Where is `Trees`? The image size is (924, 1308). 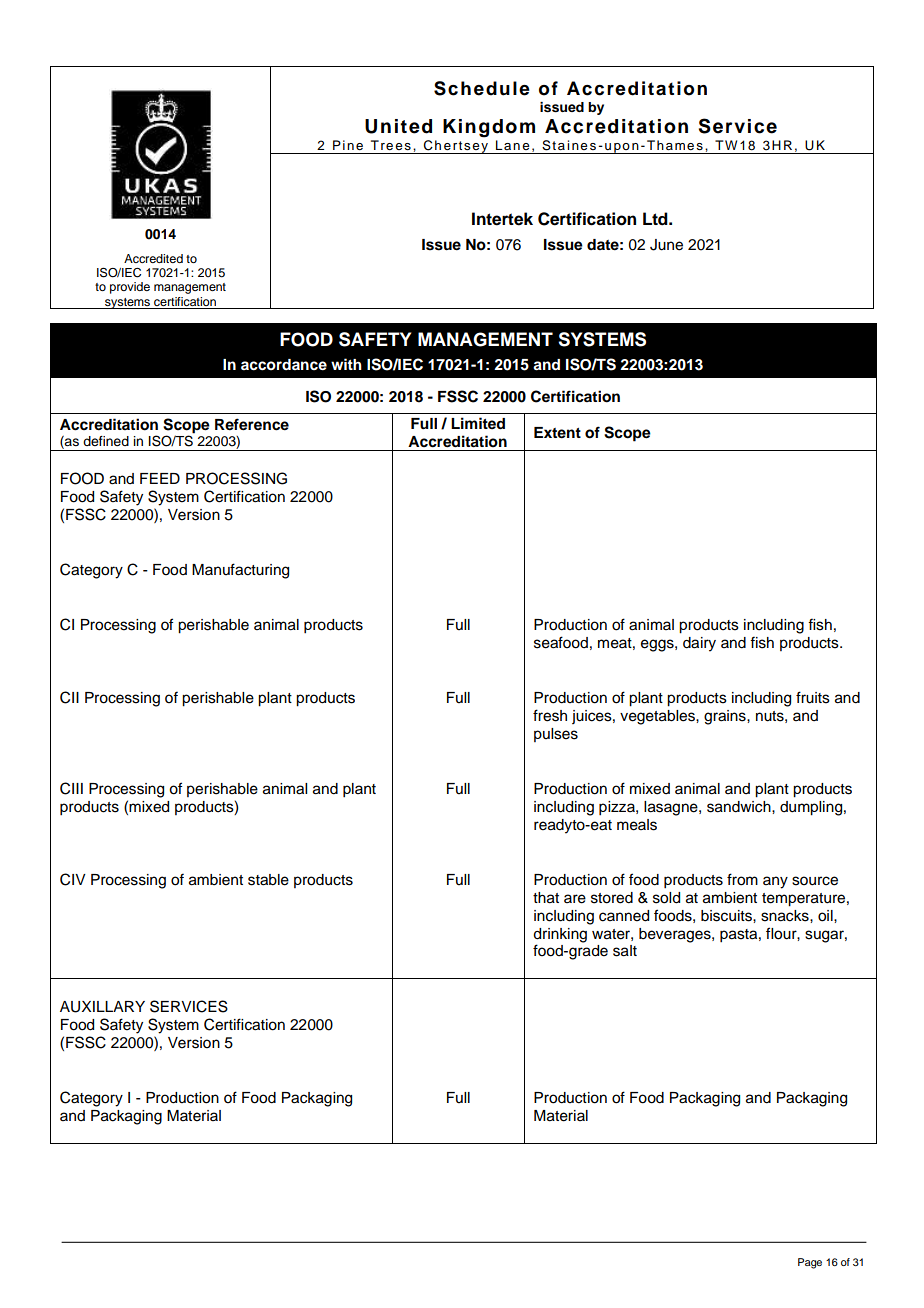 Trees is located at coordinates (391, 145).
